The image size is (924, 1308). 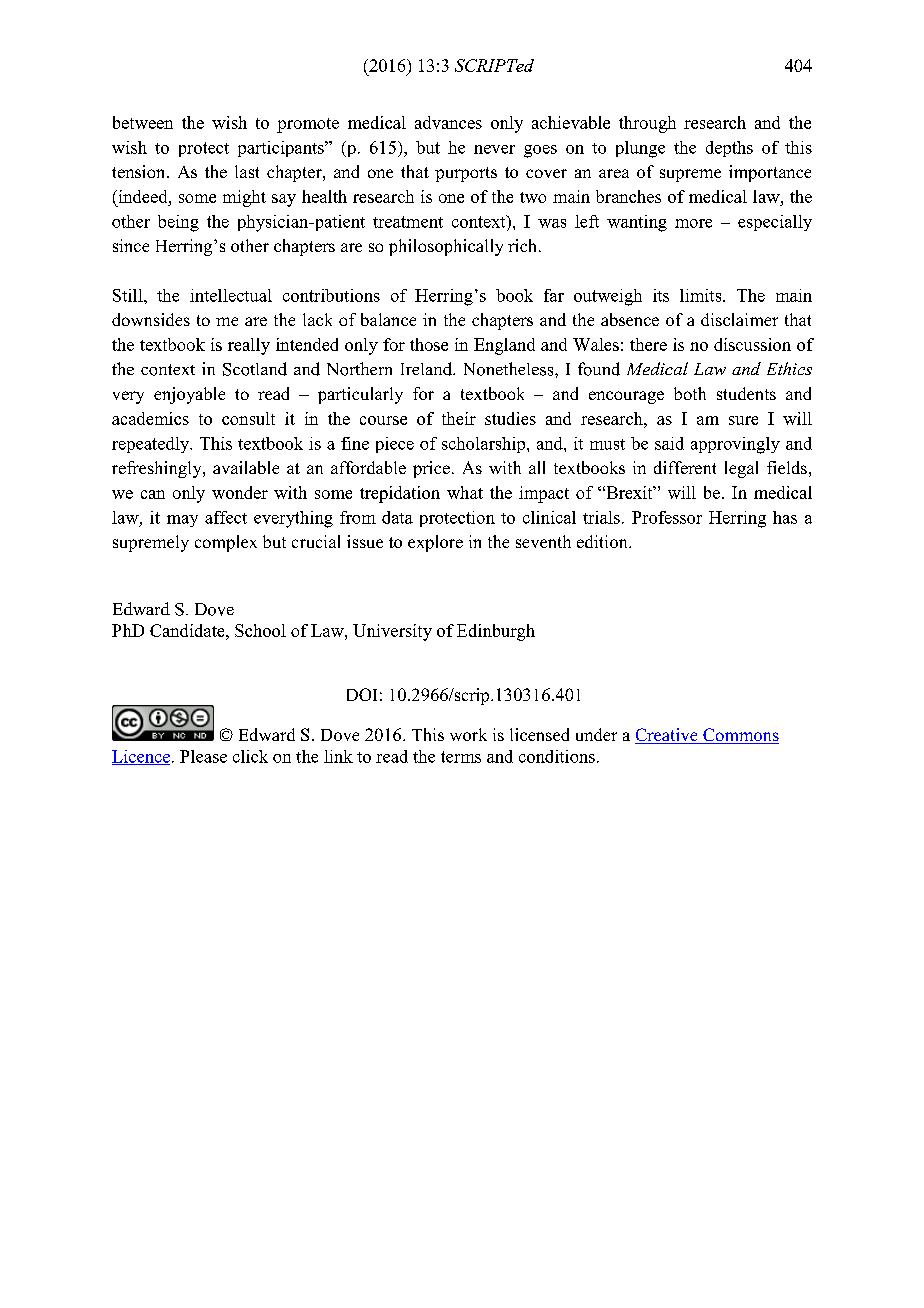 I want to click on philosophically, so click(x=446, y=247).
